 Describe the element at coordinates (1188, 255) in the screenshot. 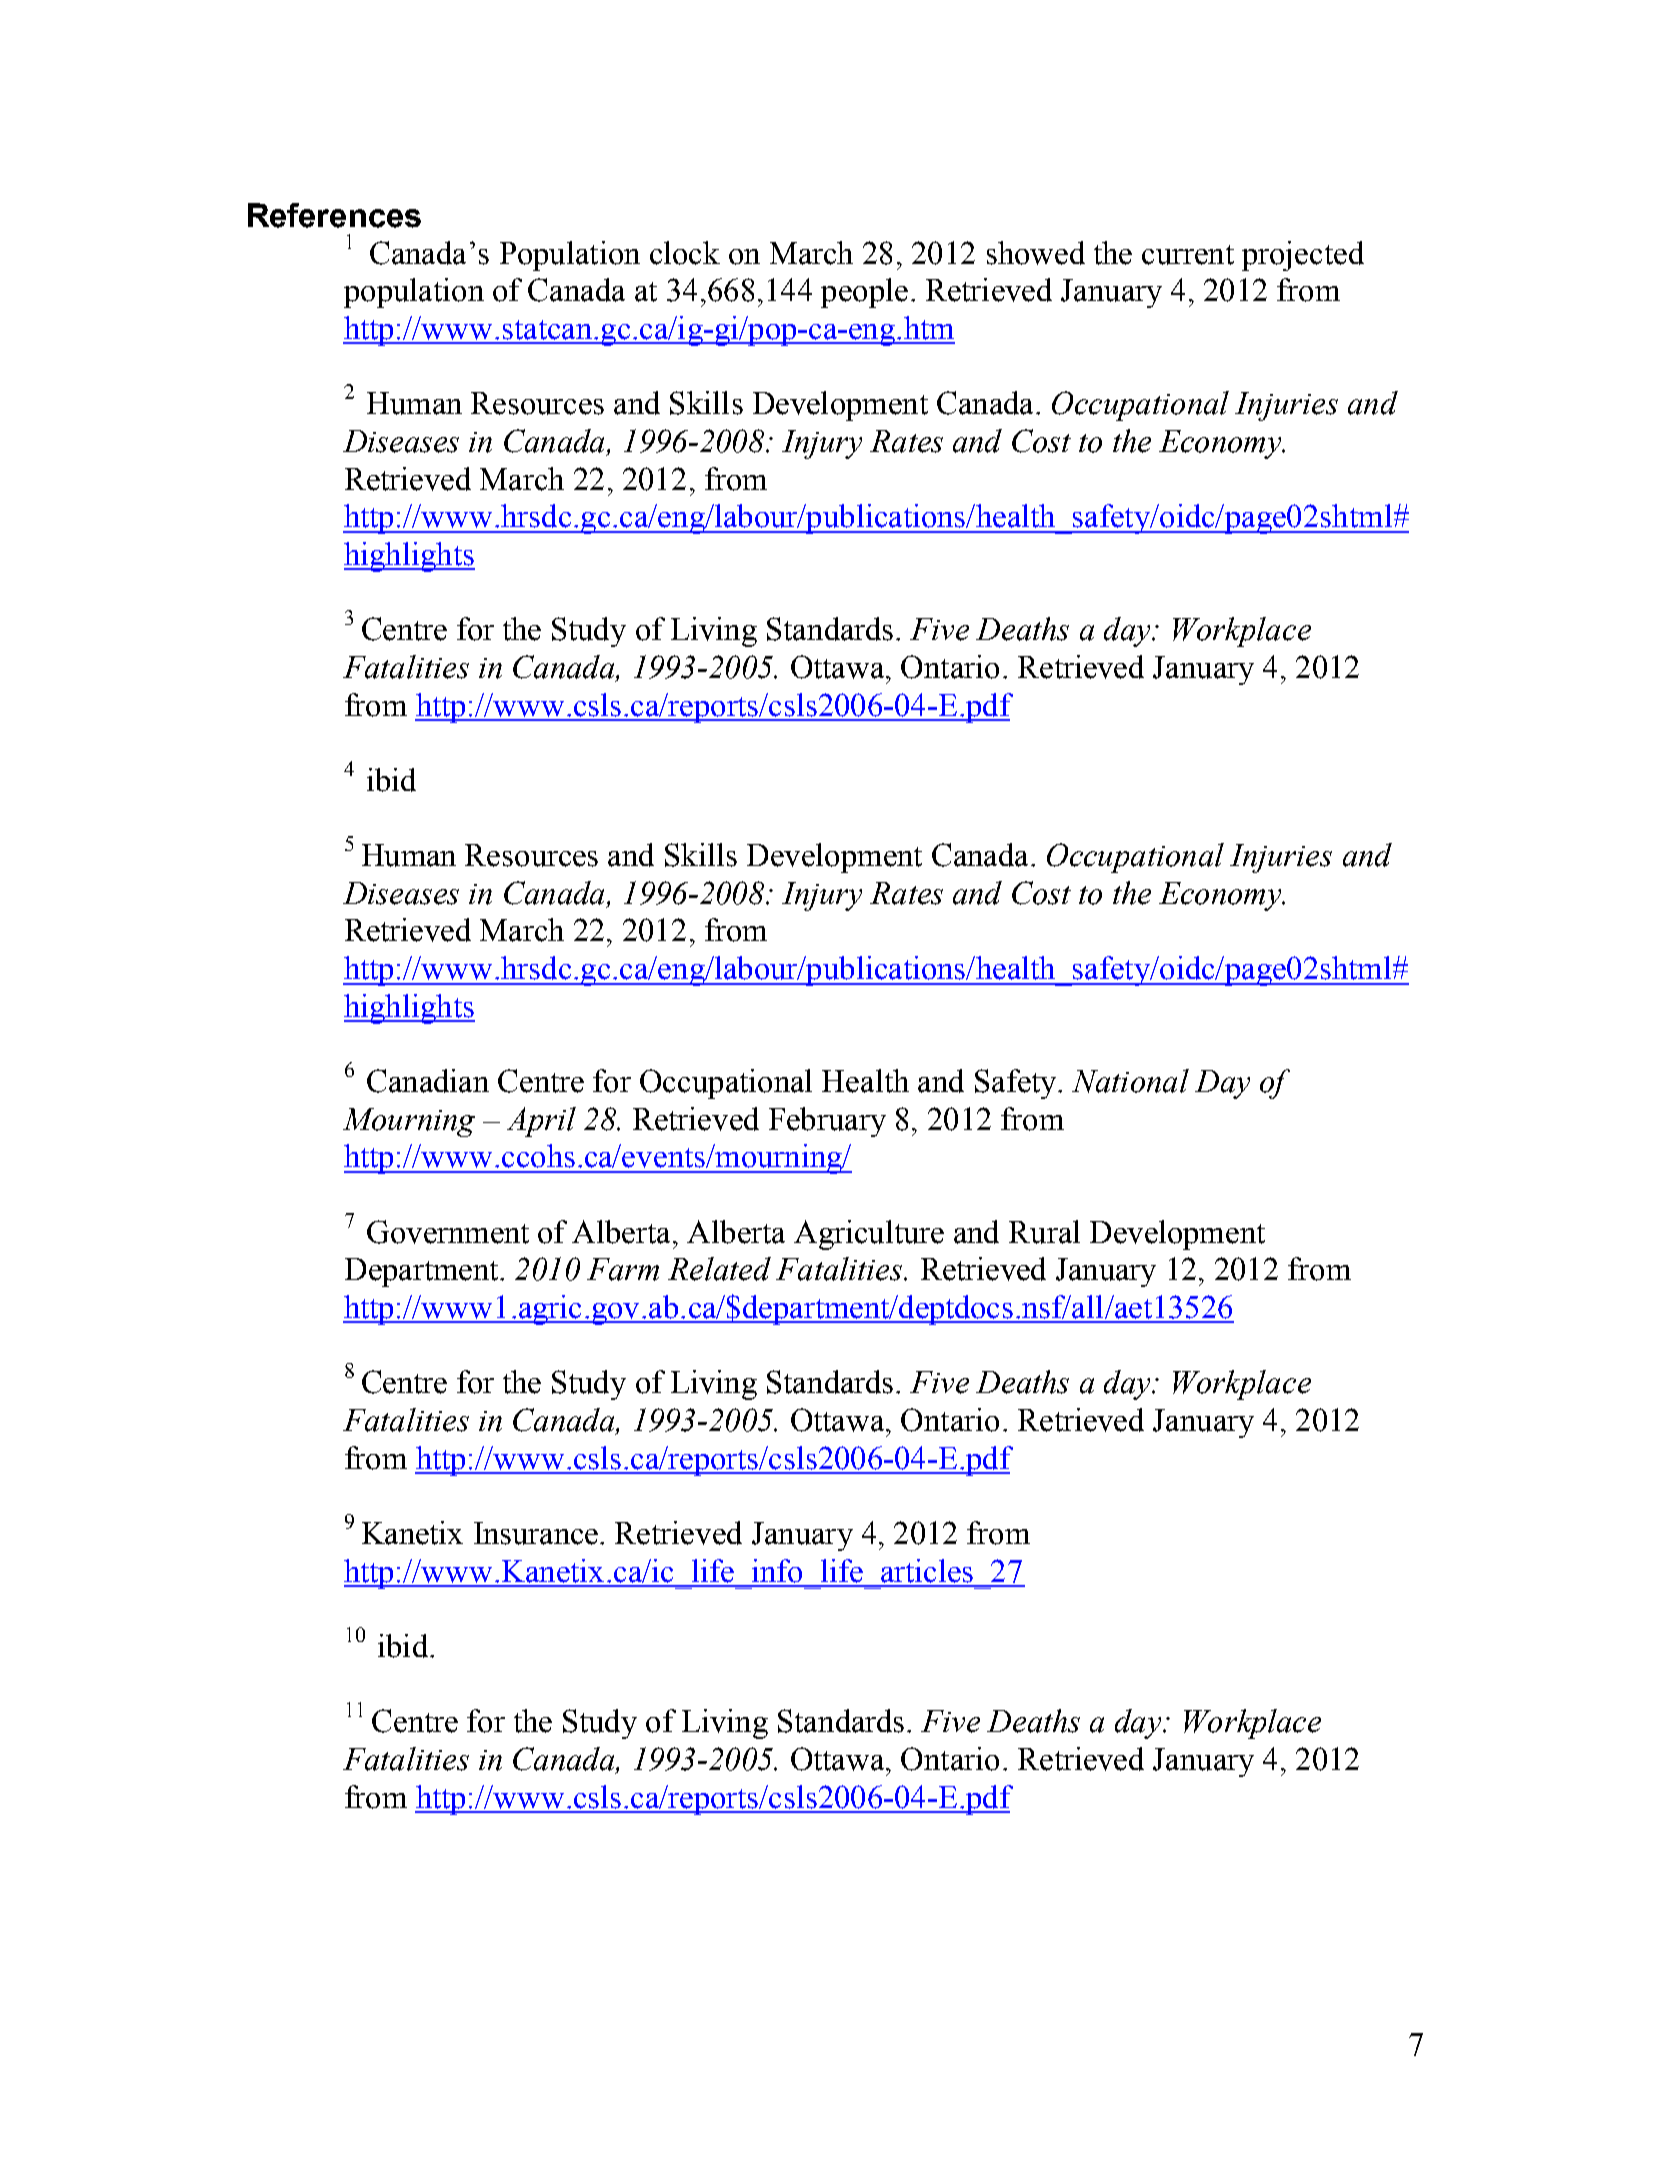

I see `current` at that location.
